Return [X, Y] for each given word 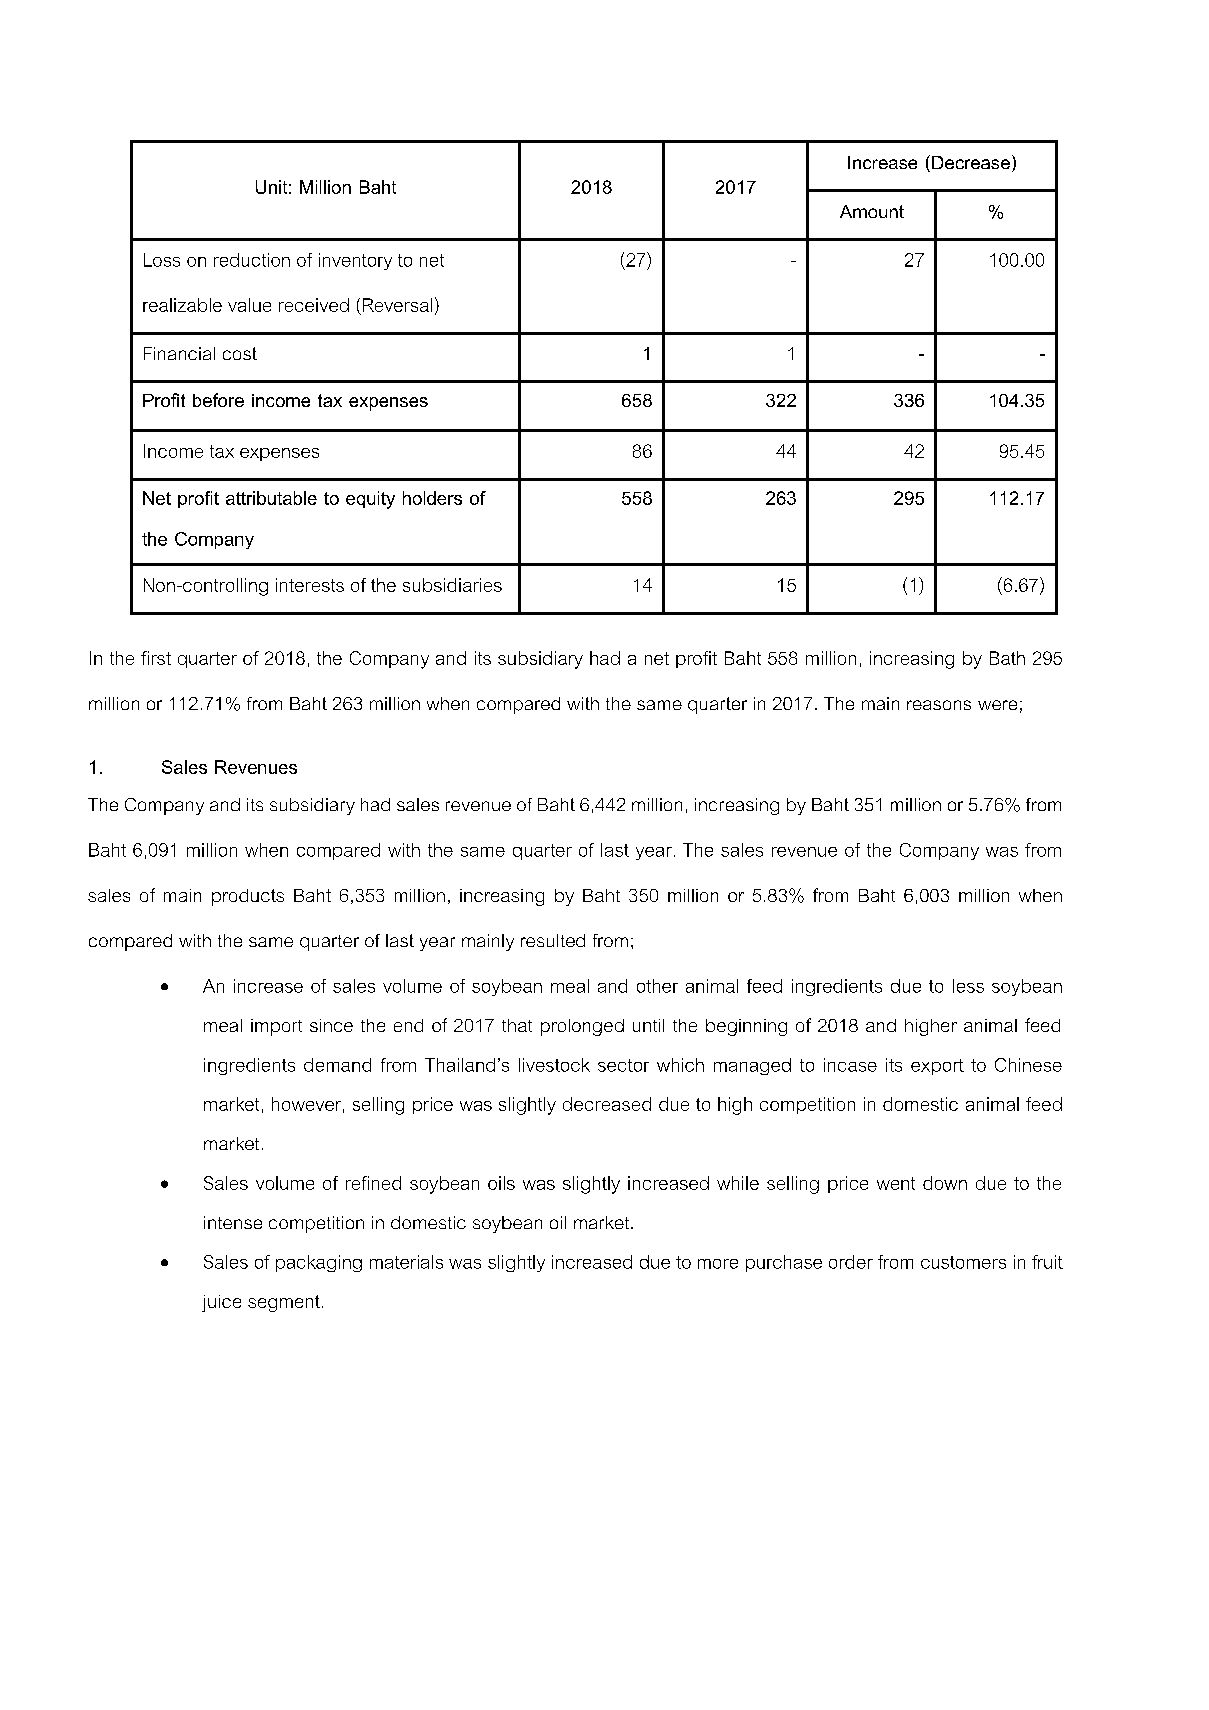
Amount [872, 211]
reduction [252, 260]
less [968, 986]
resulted [553, 940]
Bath [1007, 658]
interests [310, 585]
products [248, 897]
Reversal [397, 305]
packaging [319, 1263]
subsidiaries [452, 585]
